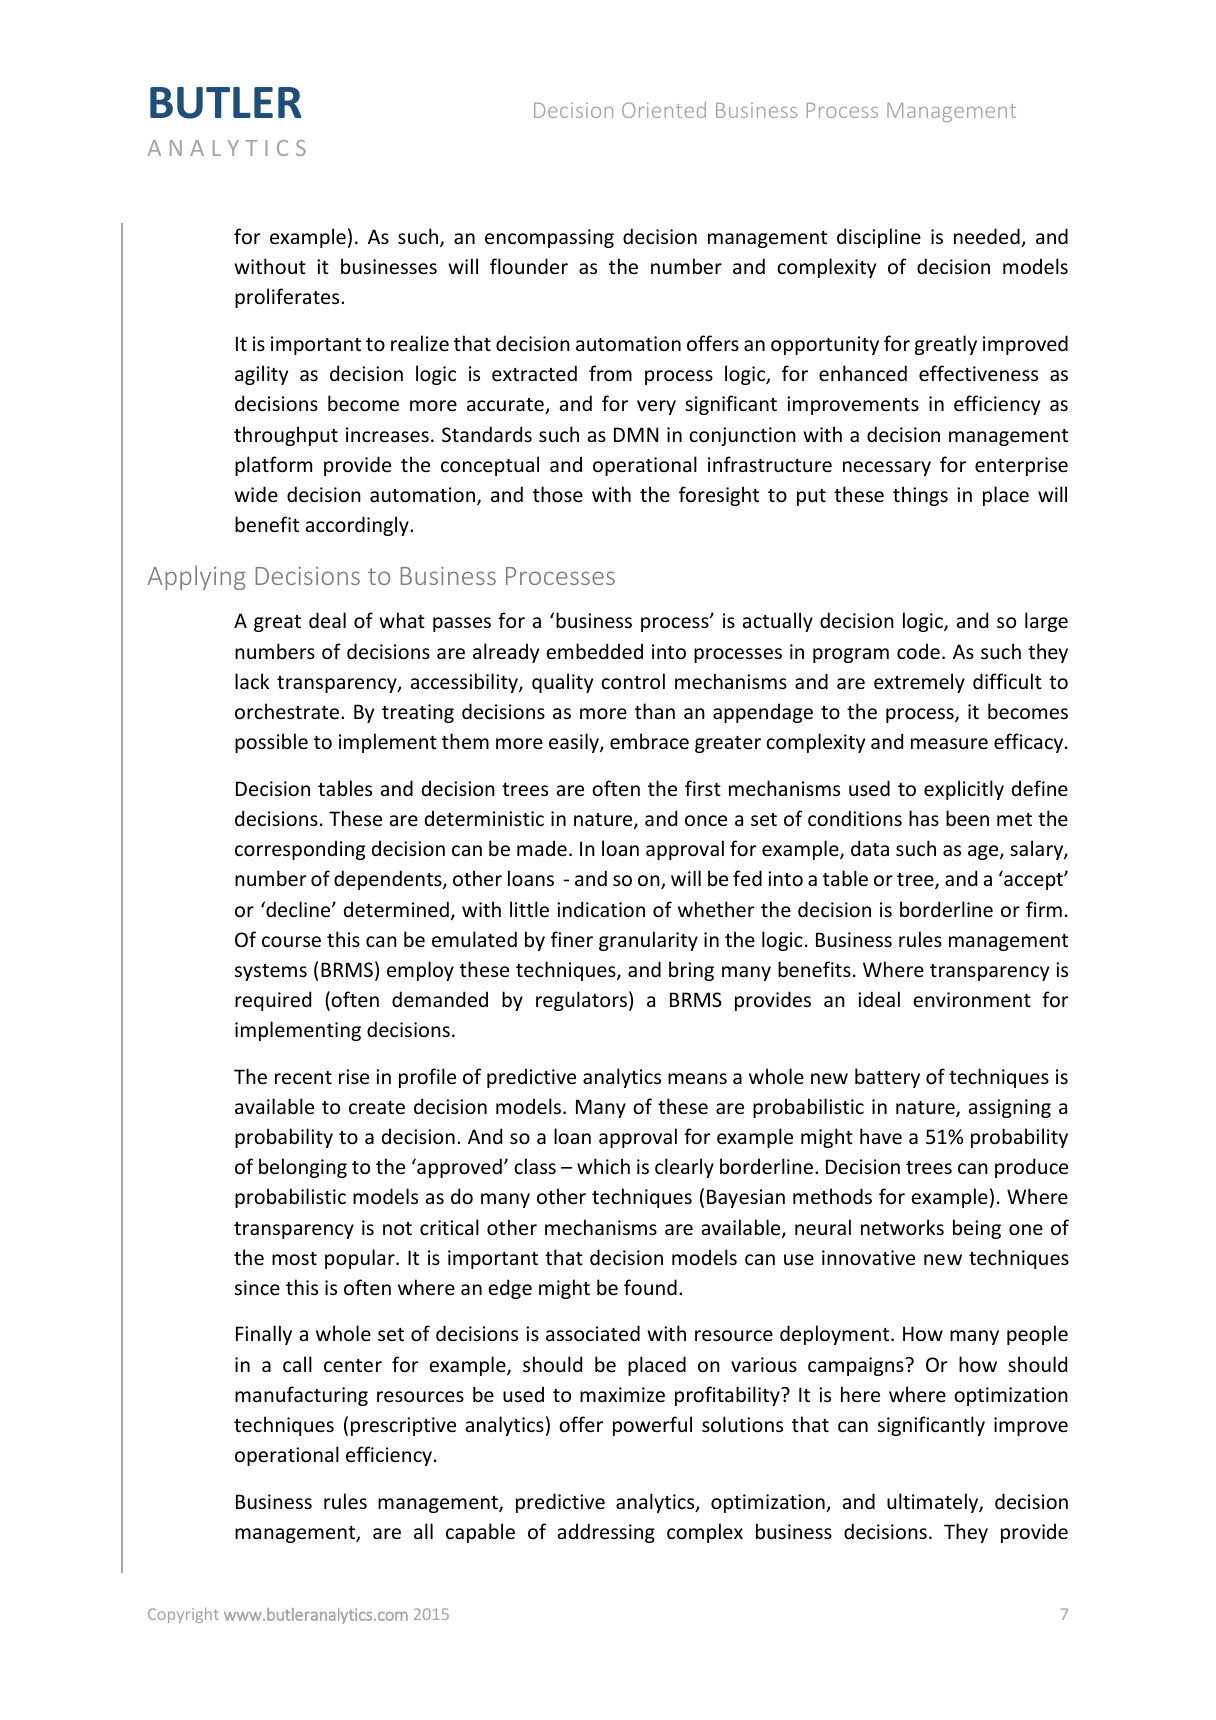 The image size is (1216, 1720). I want to click on addressing, so click(606, 1533).
